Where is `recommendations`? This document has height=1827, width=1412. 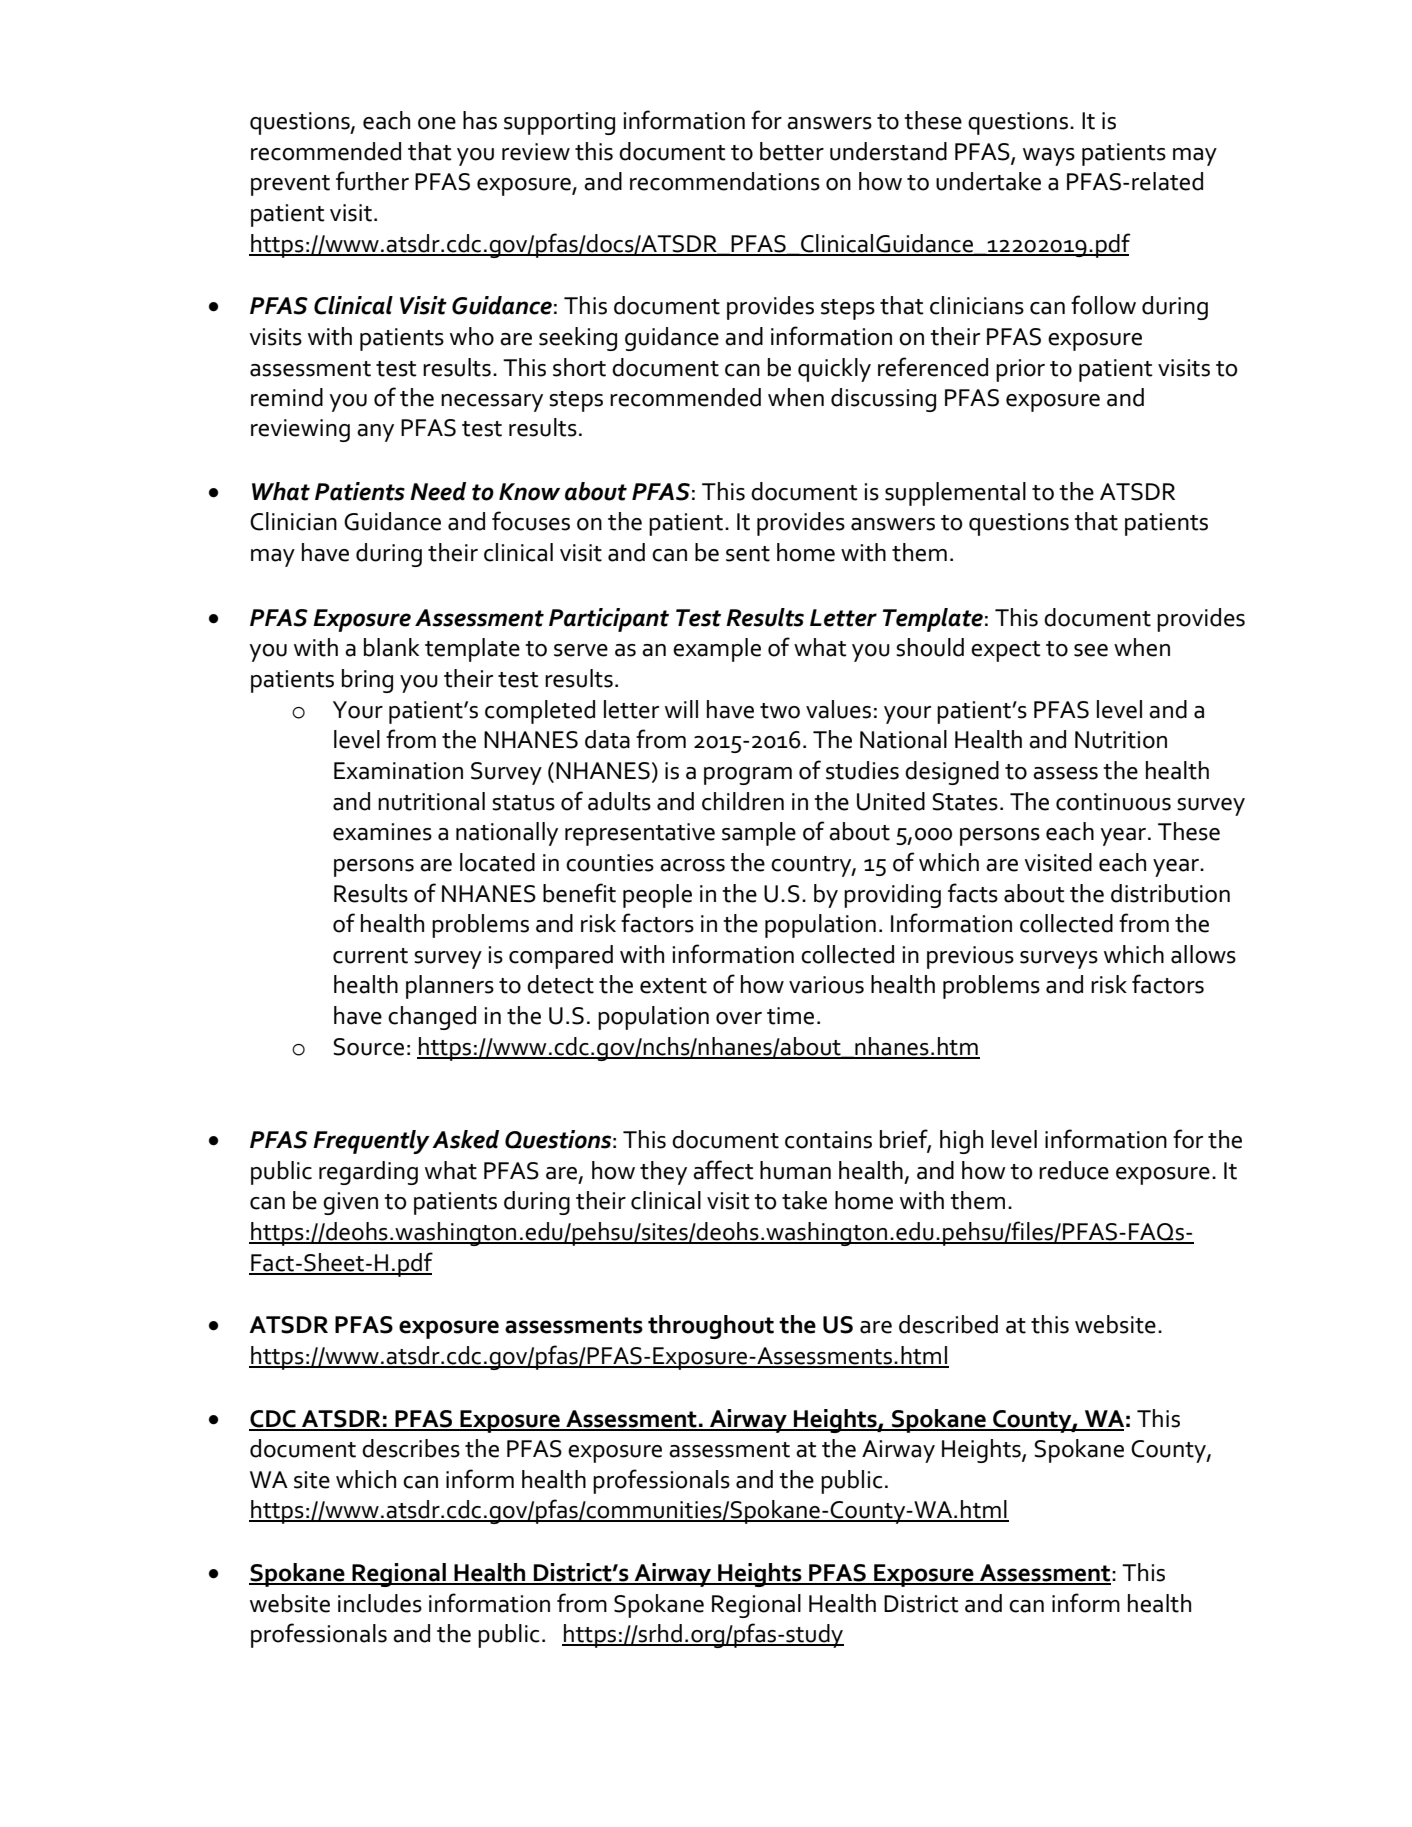
recommendations is located at coordinates (725, 181).
